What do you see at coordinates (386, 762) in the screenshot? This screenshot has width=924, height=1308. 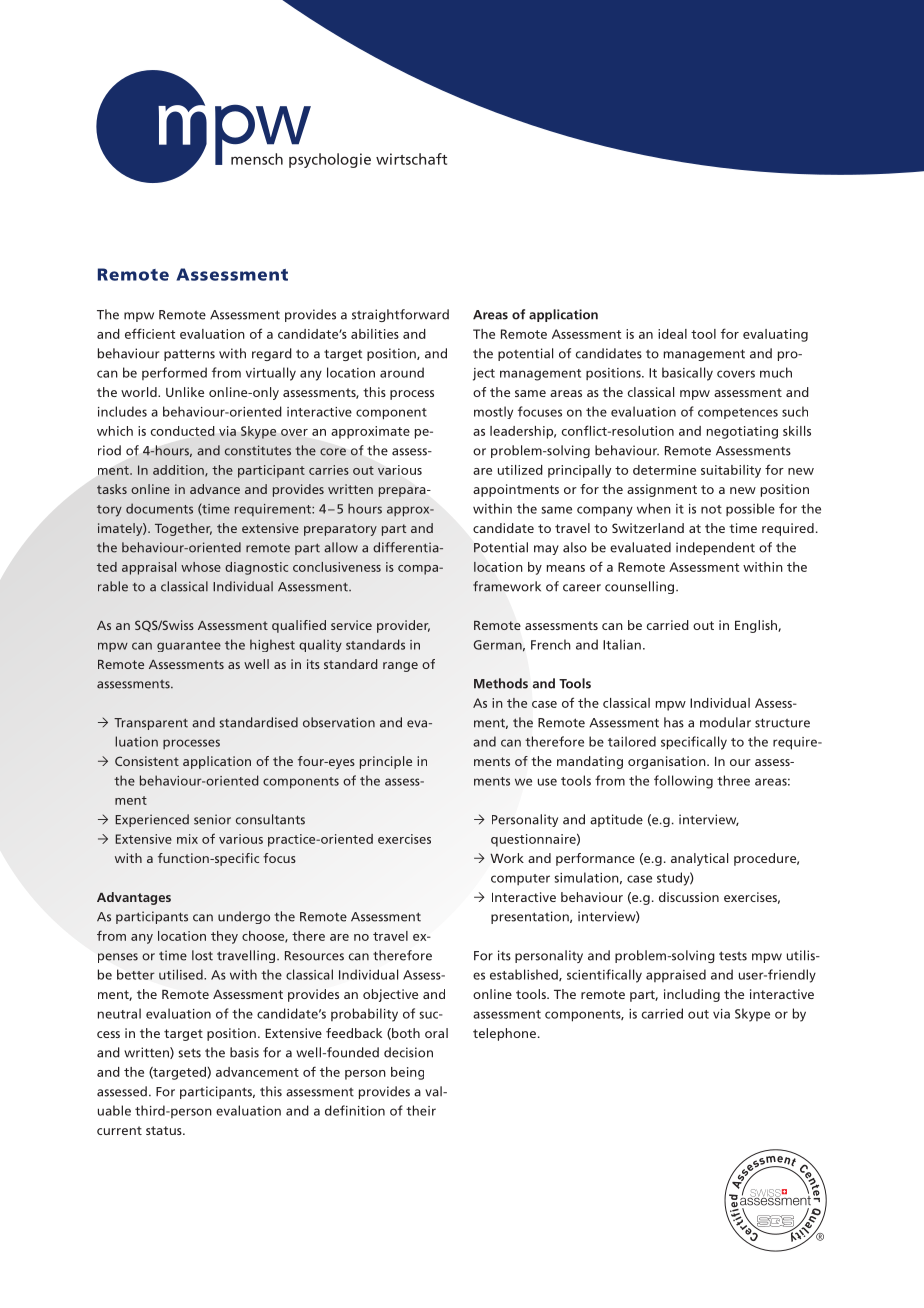 I see `principle` at bounding box center [386, 762].
